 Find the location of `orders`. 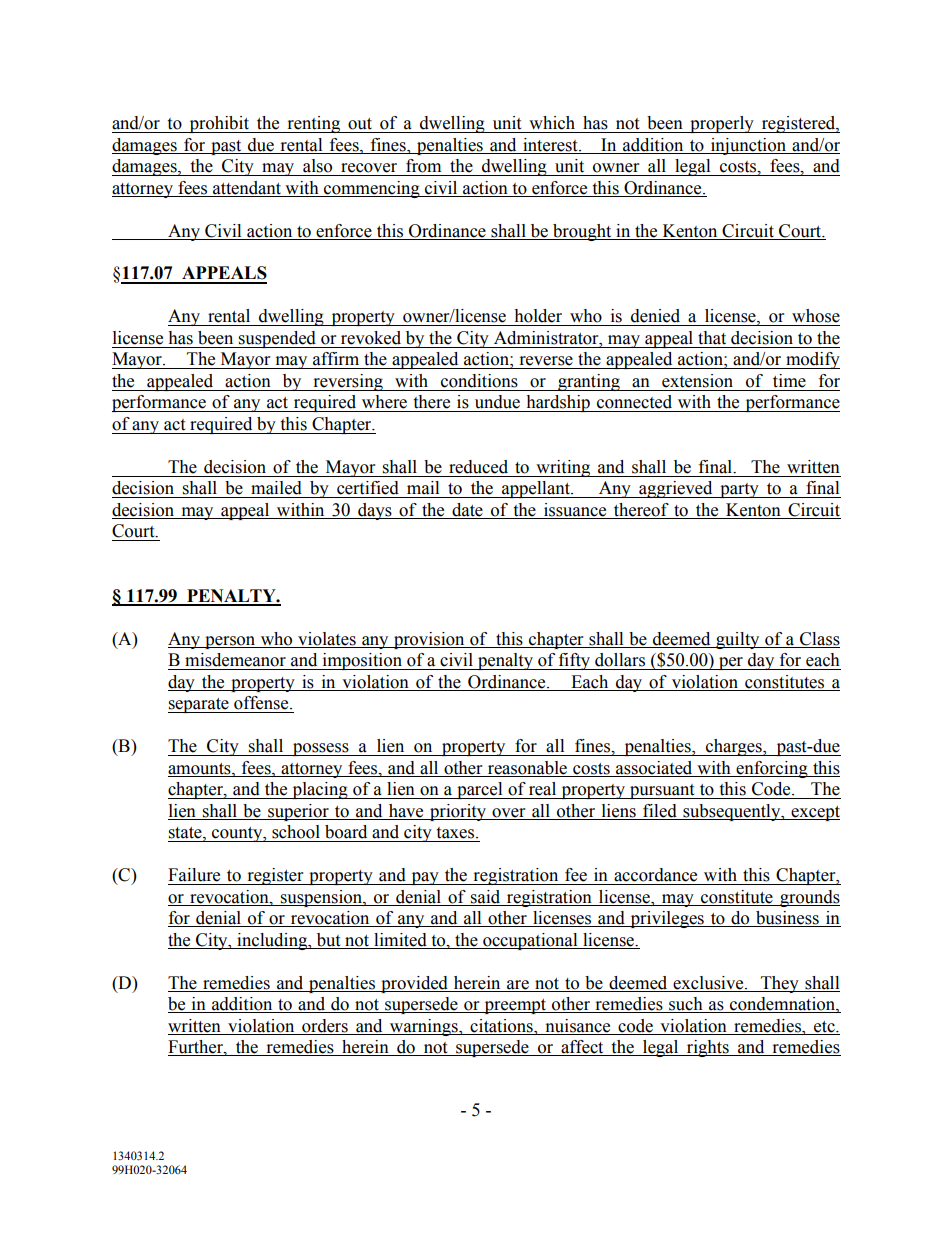

orders is located at coordinates (325, 1026).
